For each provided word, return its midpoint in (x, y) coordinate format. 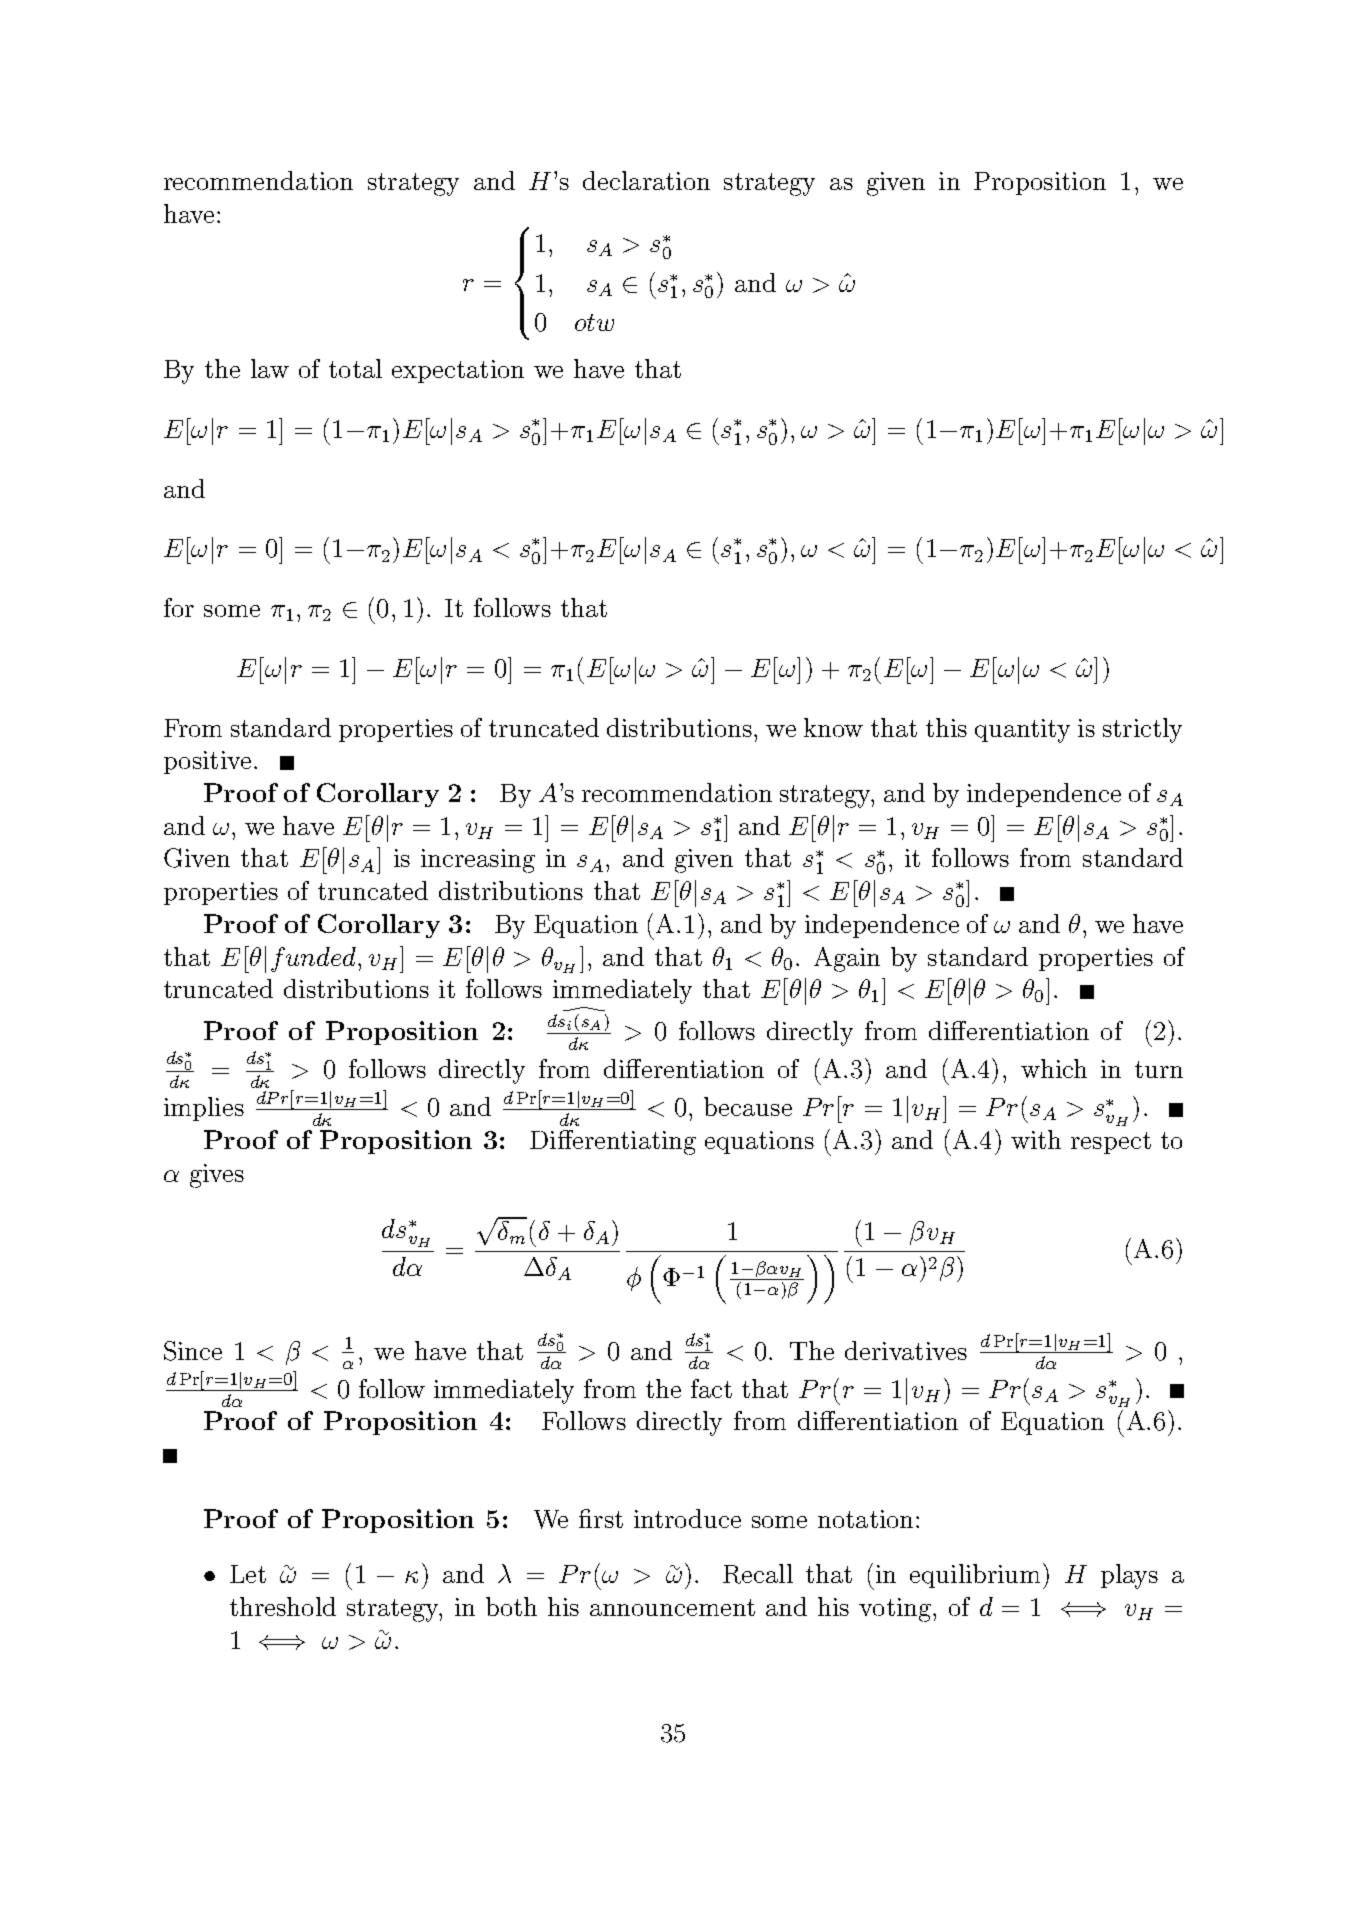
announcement (672, 1607)
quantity (1022, 731)
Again (847, 959)
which (1054, 1068)
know (833, 727)
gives (217, 1176)
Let (248, 1574)
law (270, 368)
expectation (458, 371)
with (1036, 1139)
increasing (478, 861)
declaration (646, 180)
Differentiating (613, 1142)
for (179, 607)
